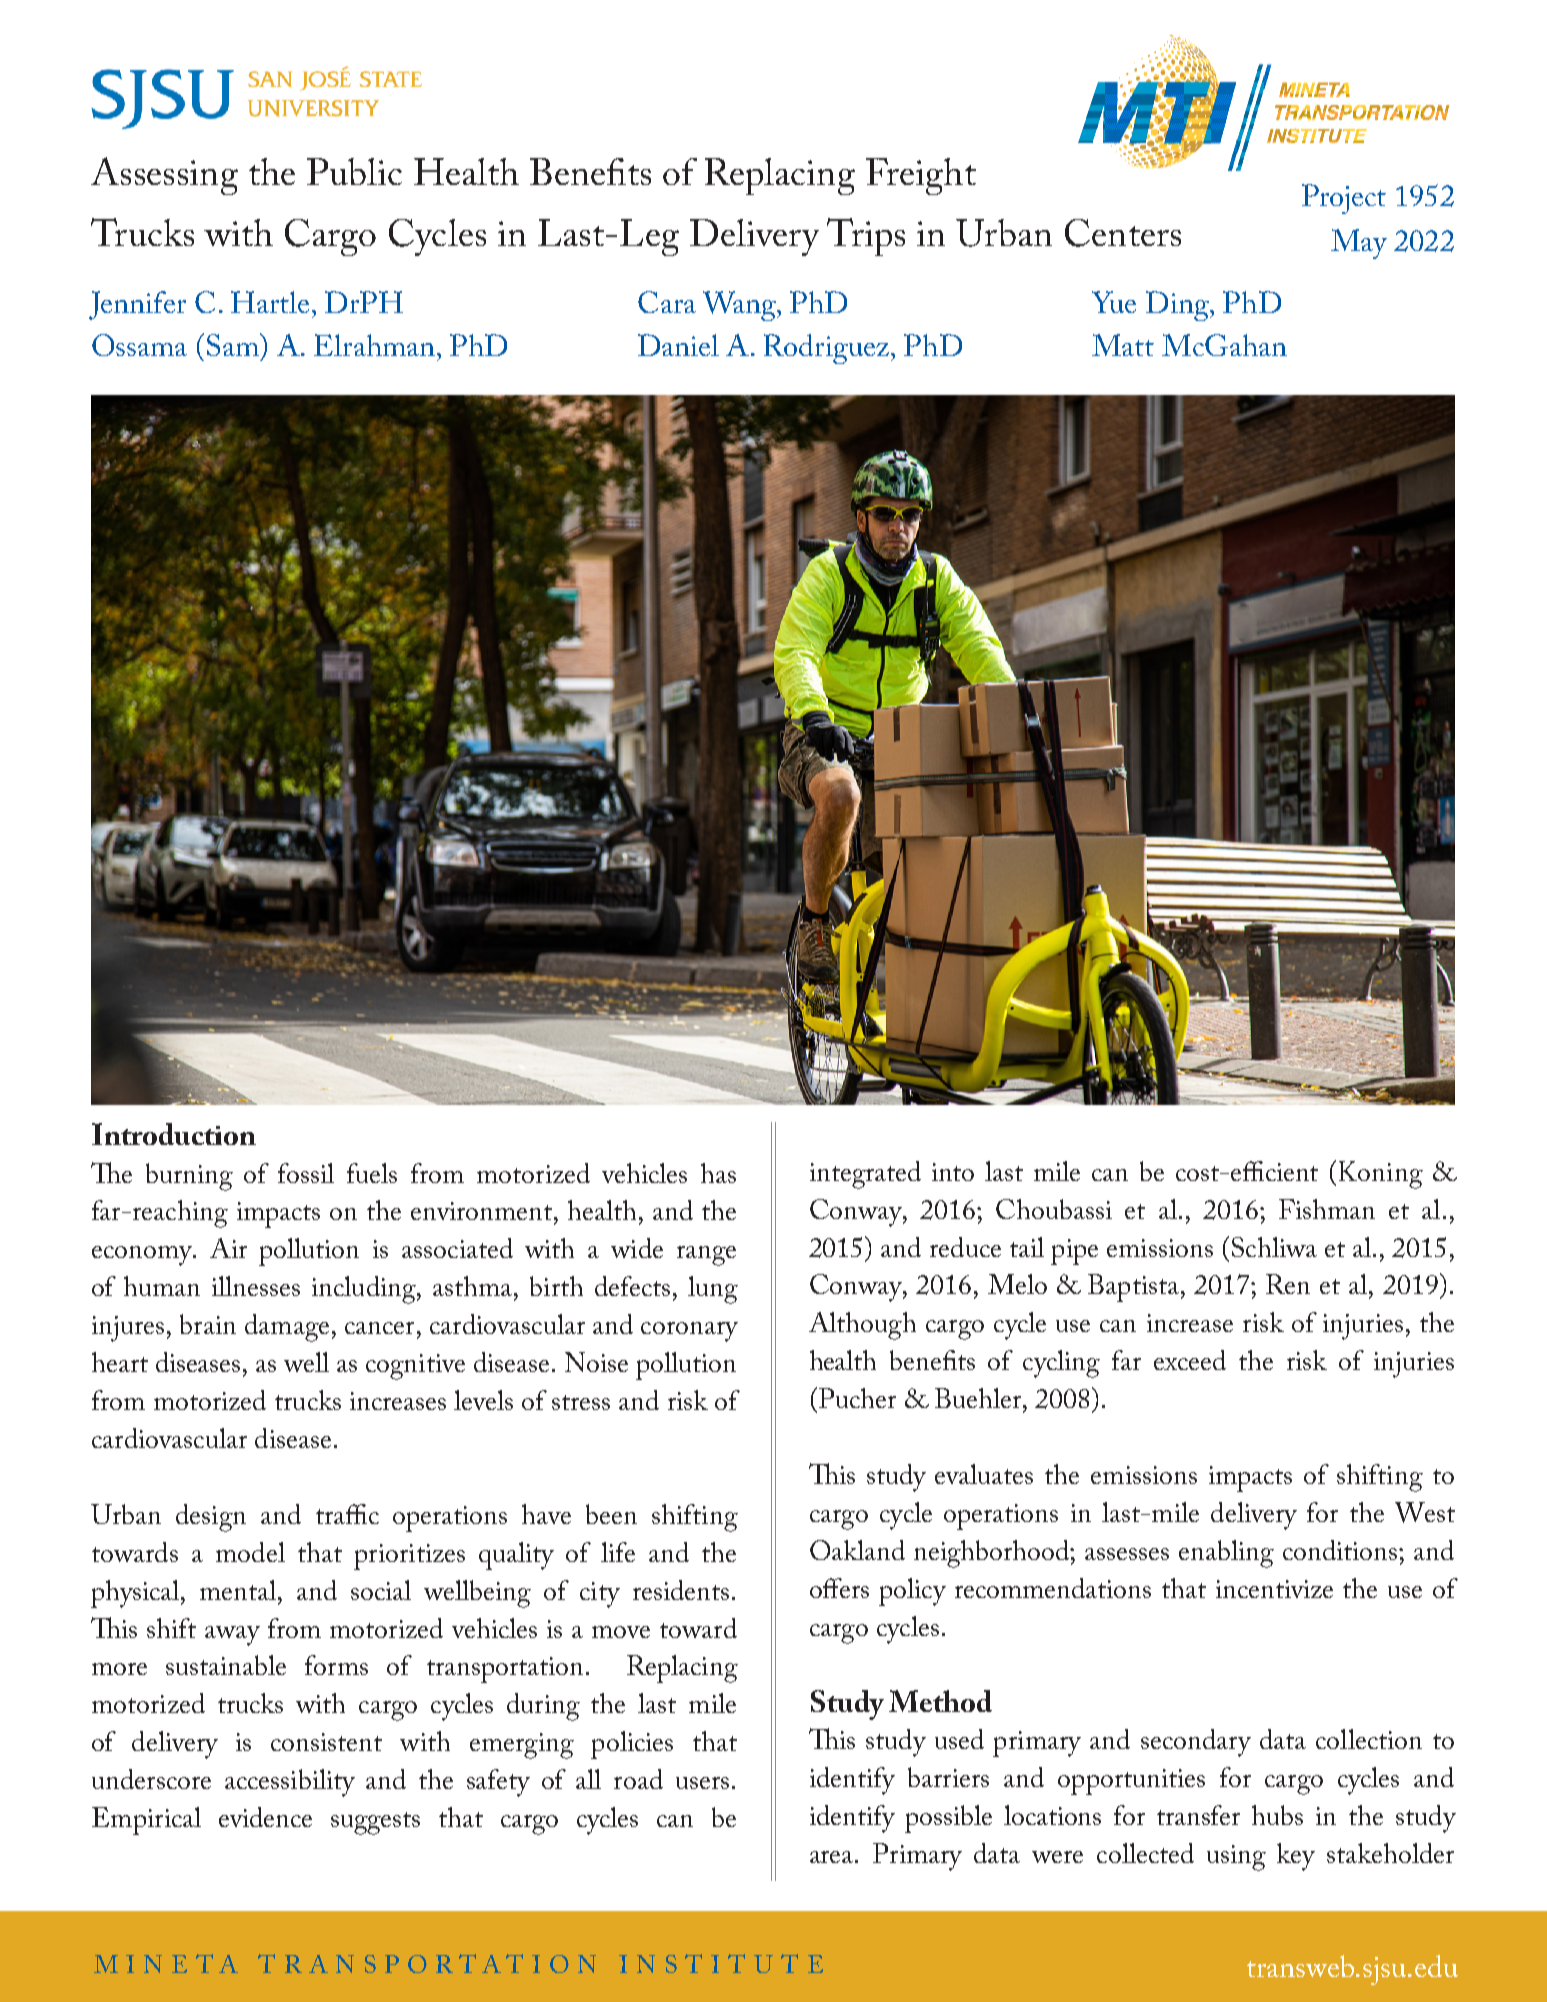 The height and width of the screenshot is (2002, 1547). Describe the element at coordinates (1277, 1815) in the screenshot. I see `hubs` at that location.
